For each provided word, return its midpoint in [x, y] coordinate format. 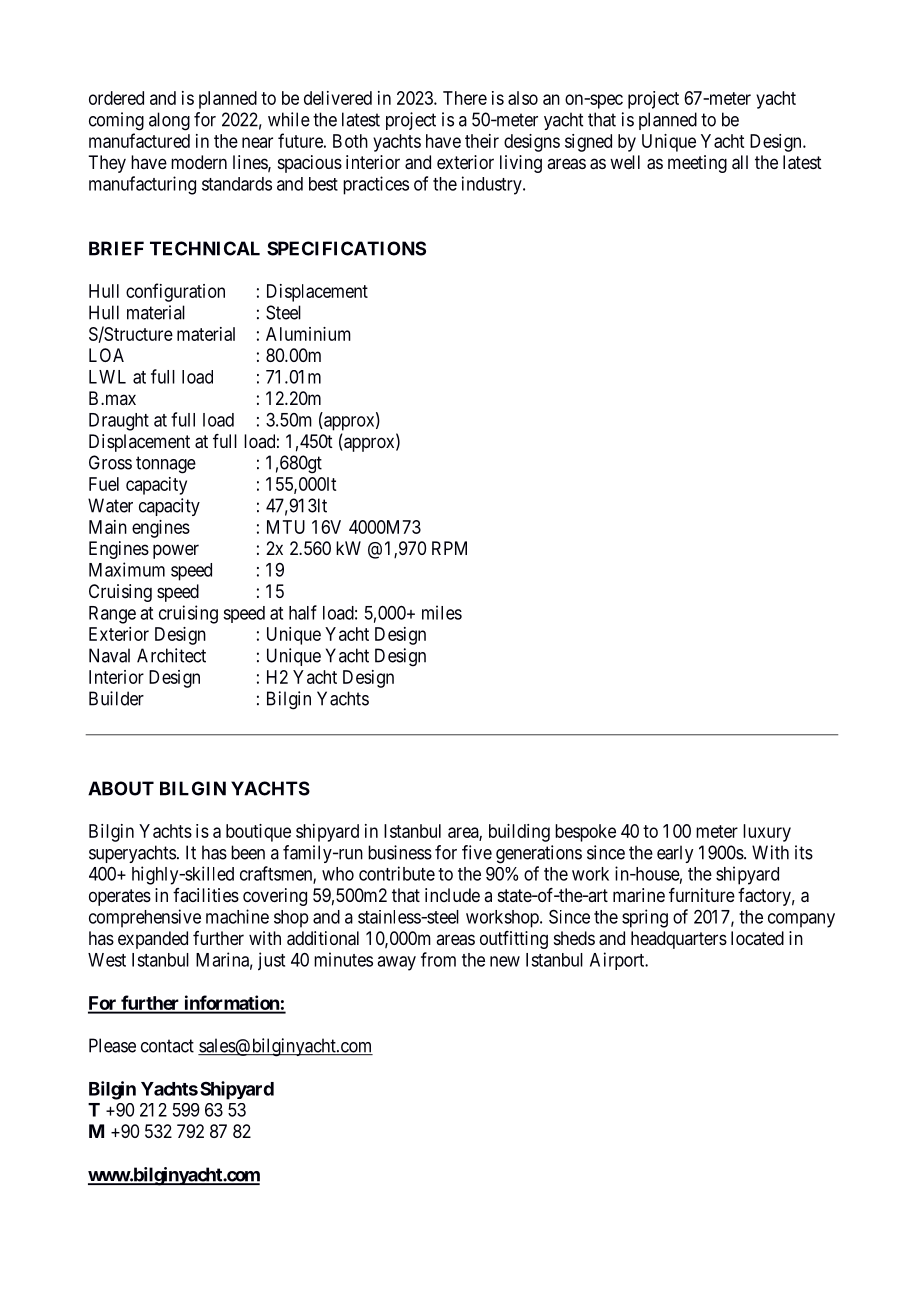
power [176, 551]
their [482, 141]
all [740, 162]
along [169, 121]
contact [167, 1046]
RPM [449, 548]
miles [442, 612]
